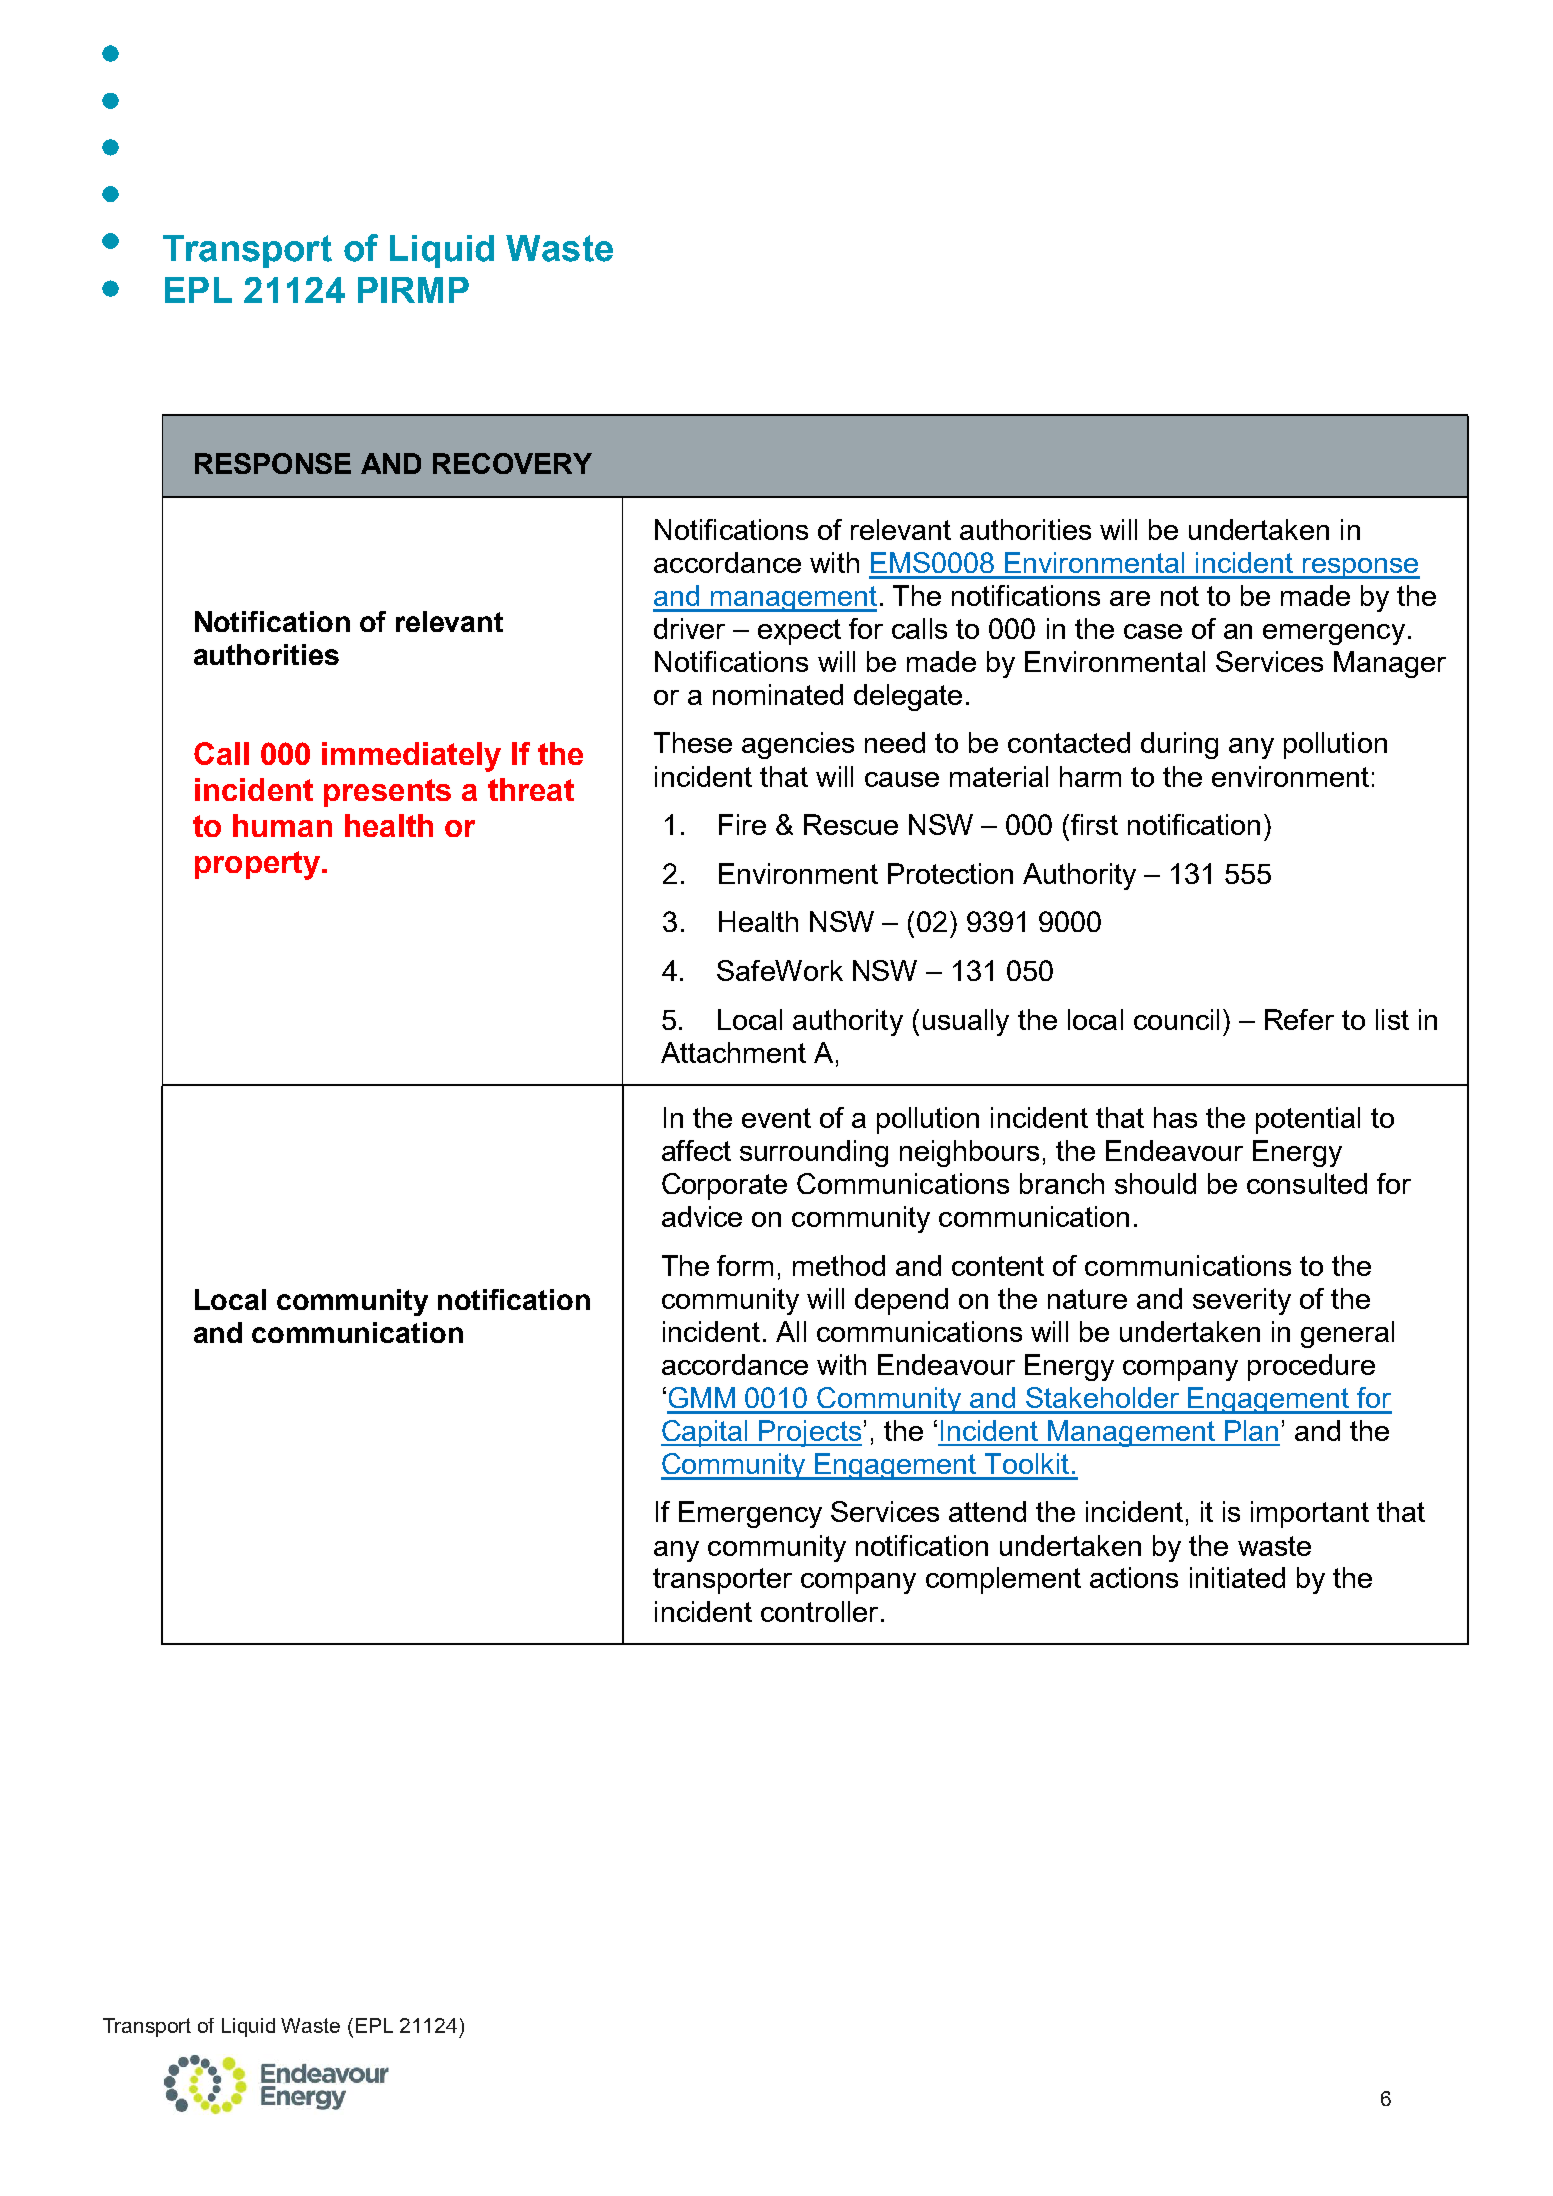 Image resolution: width=1553 pixels, height=2196 pixels. What do you see at coordinates (1094, 824) in the image?
I see `first` at bounding box center [1094, 824].
